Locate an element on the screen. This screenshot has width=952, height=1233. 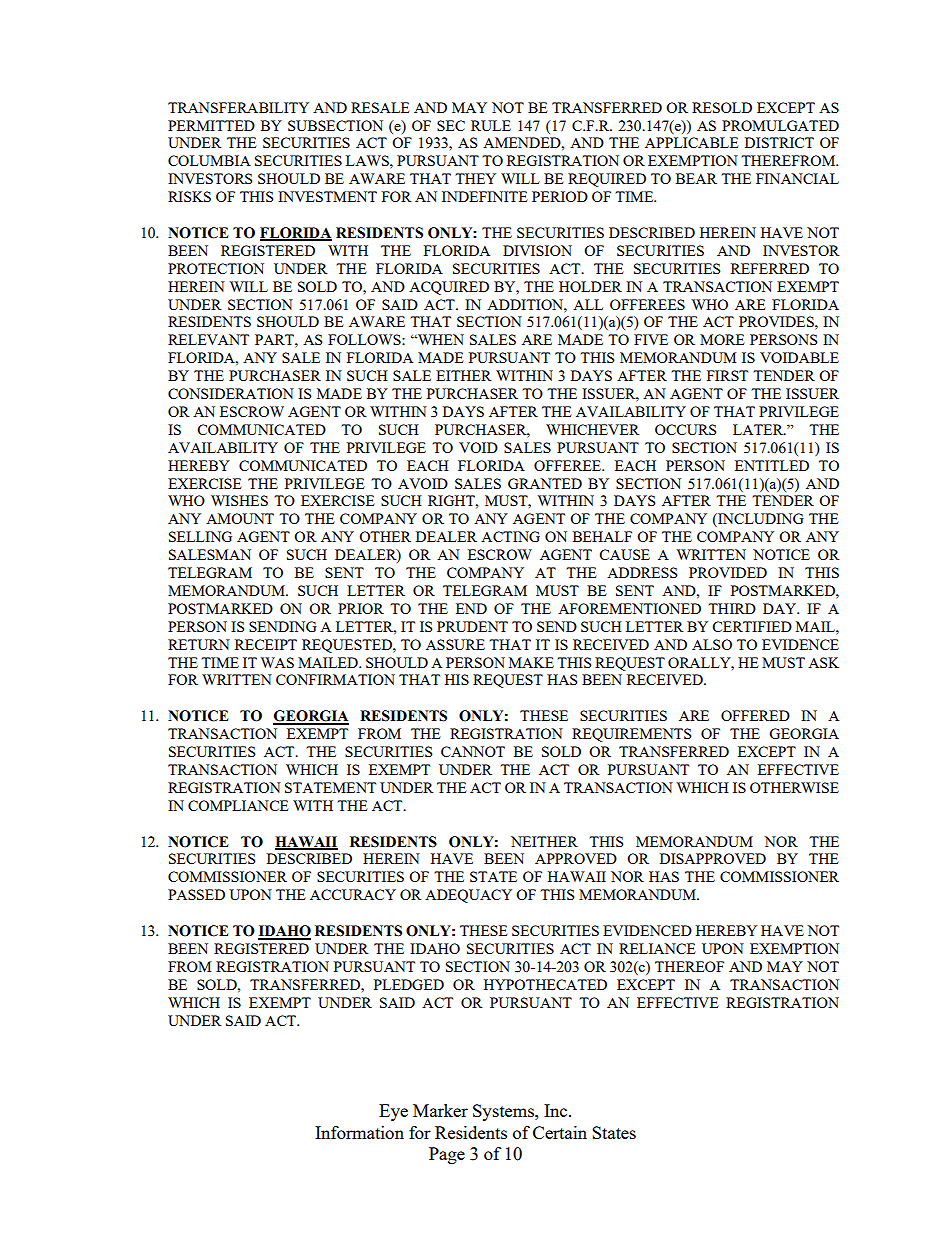
CONSIDERATION is located at coordinates (231, 393).
